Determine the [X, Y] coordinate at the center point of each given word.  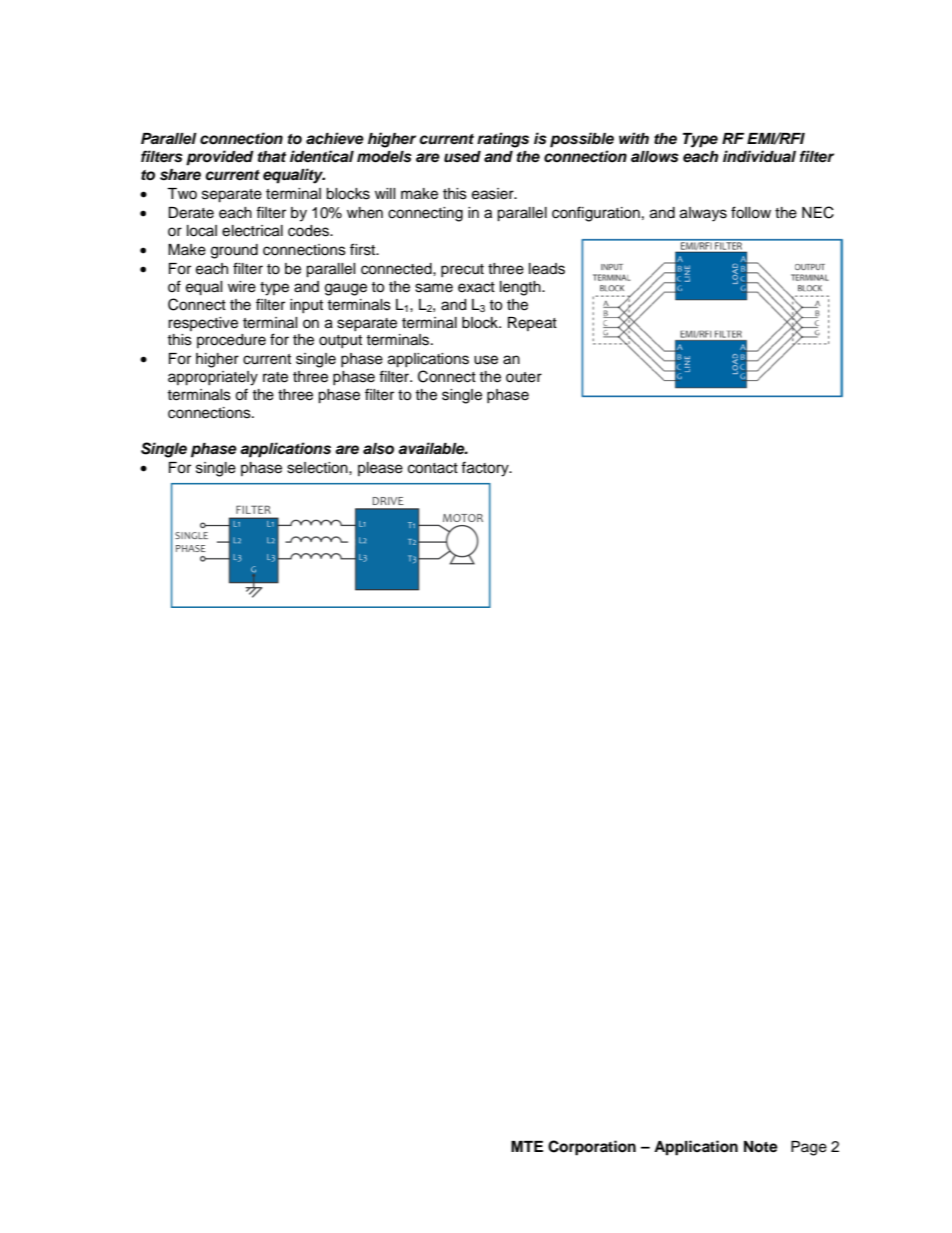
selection [318, 468]
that [272, 156]
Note [761, 1147]
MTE [527, 1146]
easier [494, 194]
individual [759, 156]
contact [433, 468]
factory [486, 469]
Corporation [592, 1148]
